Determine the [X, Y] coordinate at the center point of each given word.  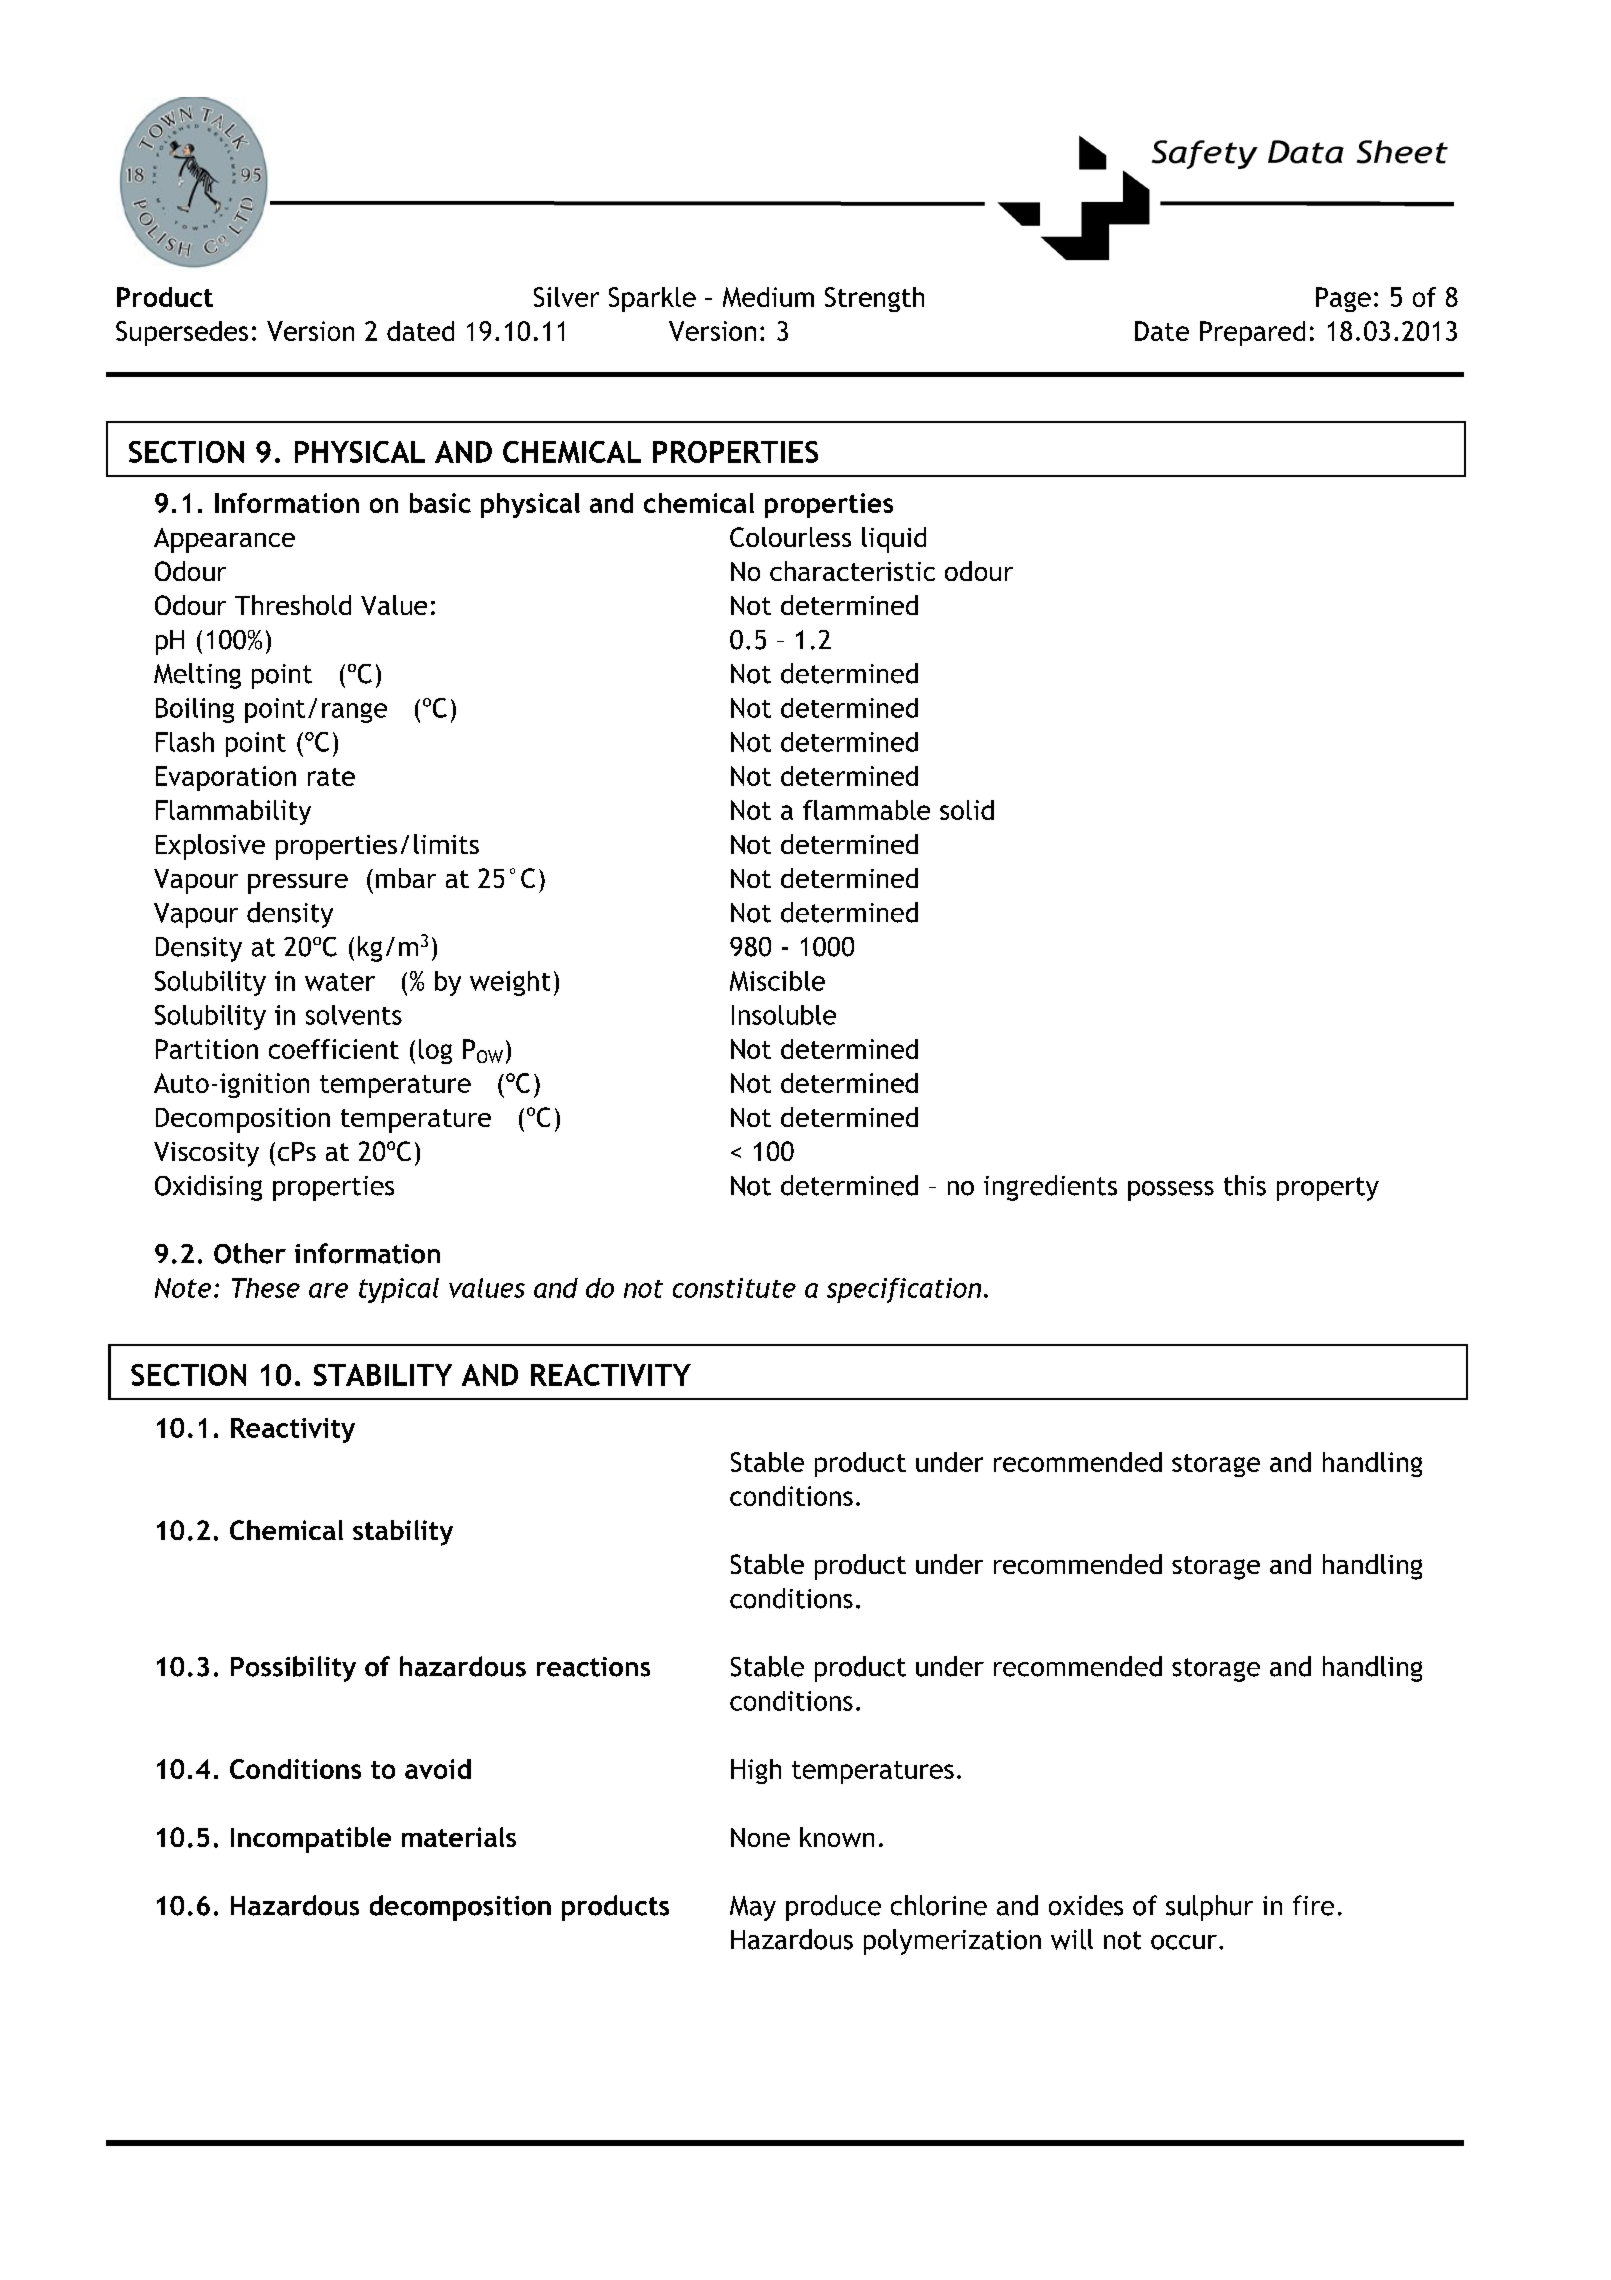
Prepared [1252, 333]
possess [1171, 1191]
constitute [734, 1288]
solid [967, 810]
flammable [866, 810]
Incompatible [311, 1840]
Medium [768, 297]
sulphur [1209, 1908]
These [266, 1288]
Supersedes [182, 333]
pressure [298, 884]
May [753, 1908]
